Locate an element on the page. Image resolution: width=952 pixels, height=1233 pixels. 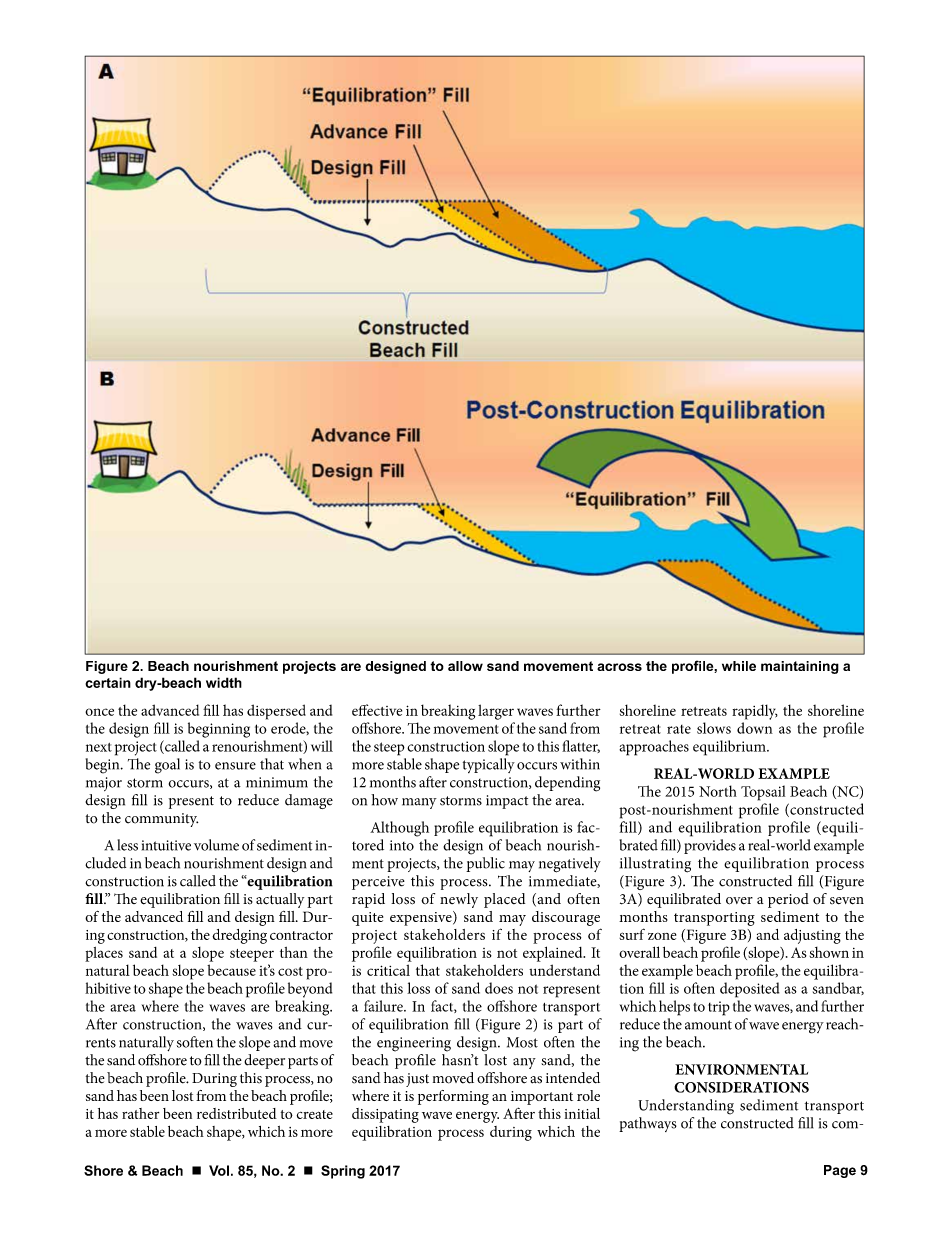
does is located at coordinates (499, 988).
